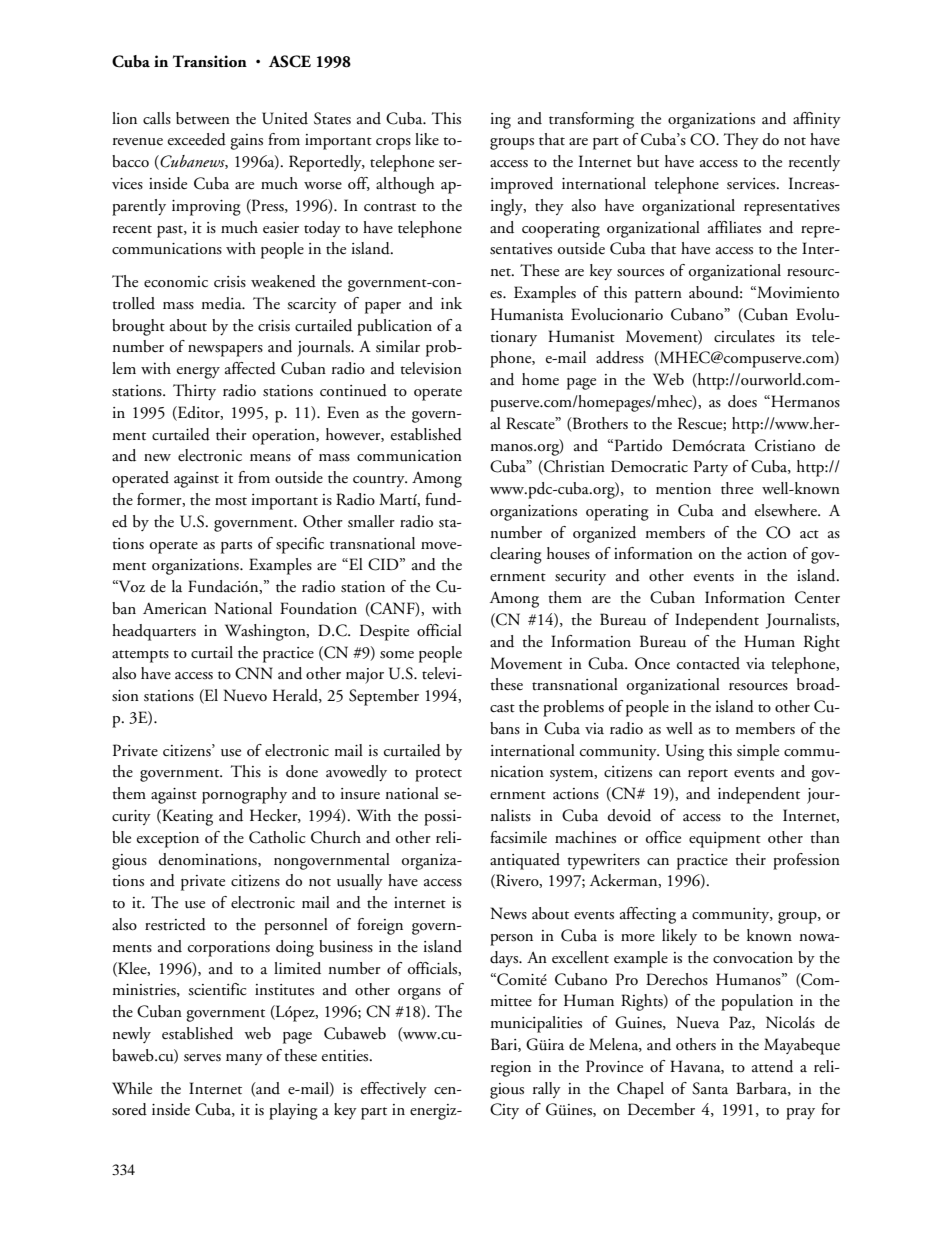  I want to click on crops, so click(393, 144).
